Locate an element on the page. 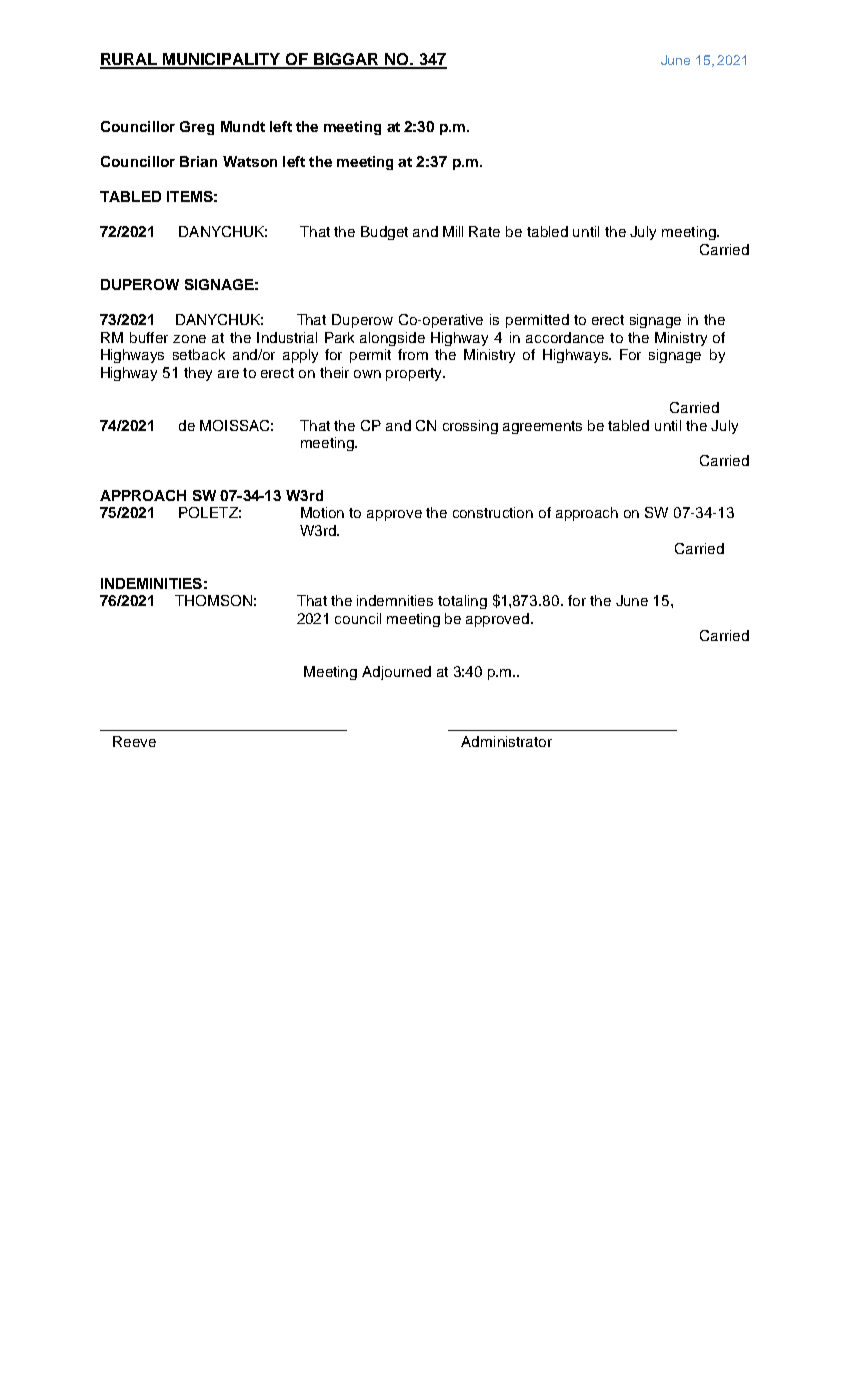 This document has width=849, height=1400. Administrator is located at coordinates (506, 741).
